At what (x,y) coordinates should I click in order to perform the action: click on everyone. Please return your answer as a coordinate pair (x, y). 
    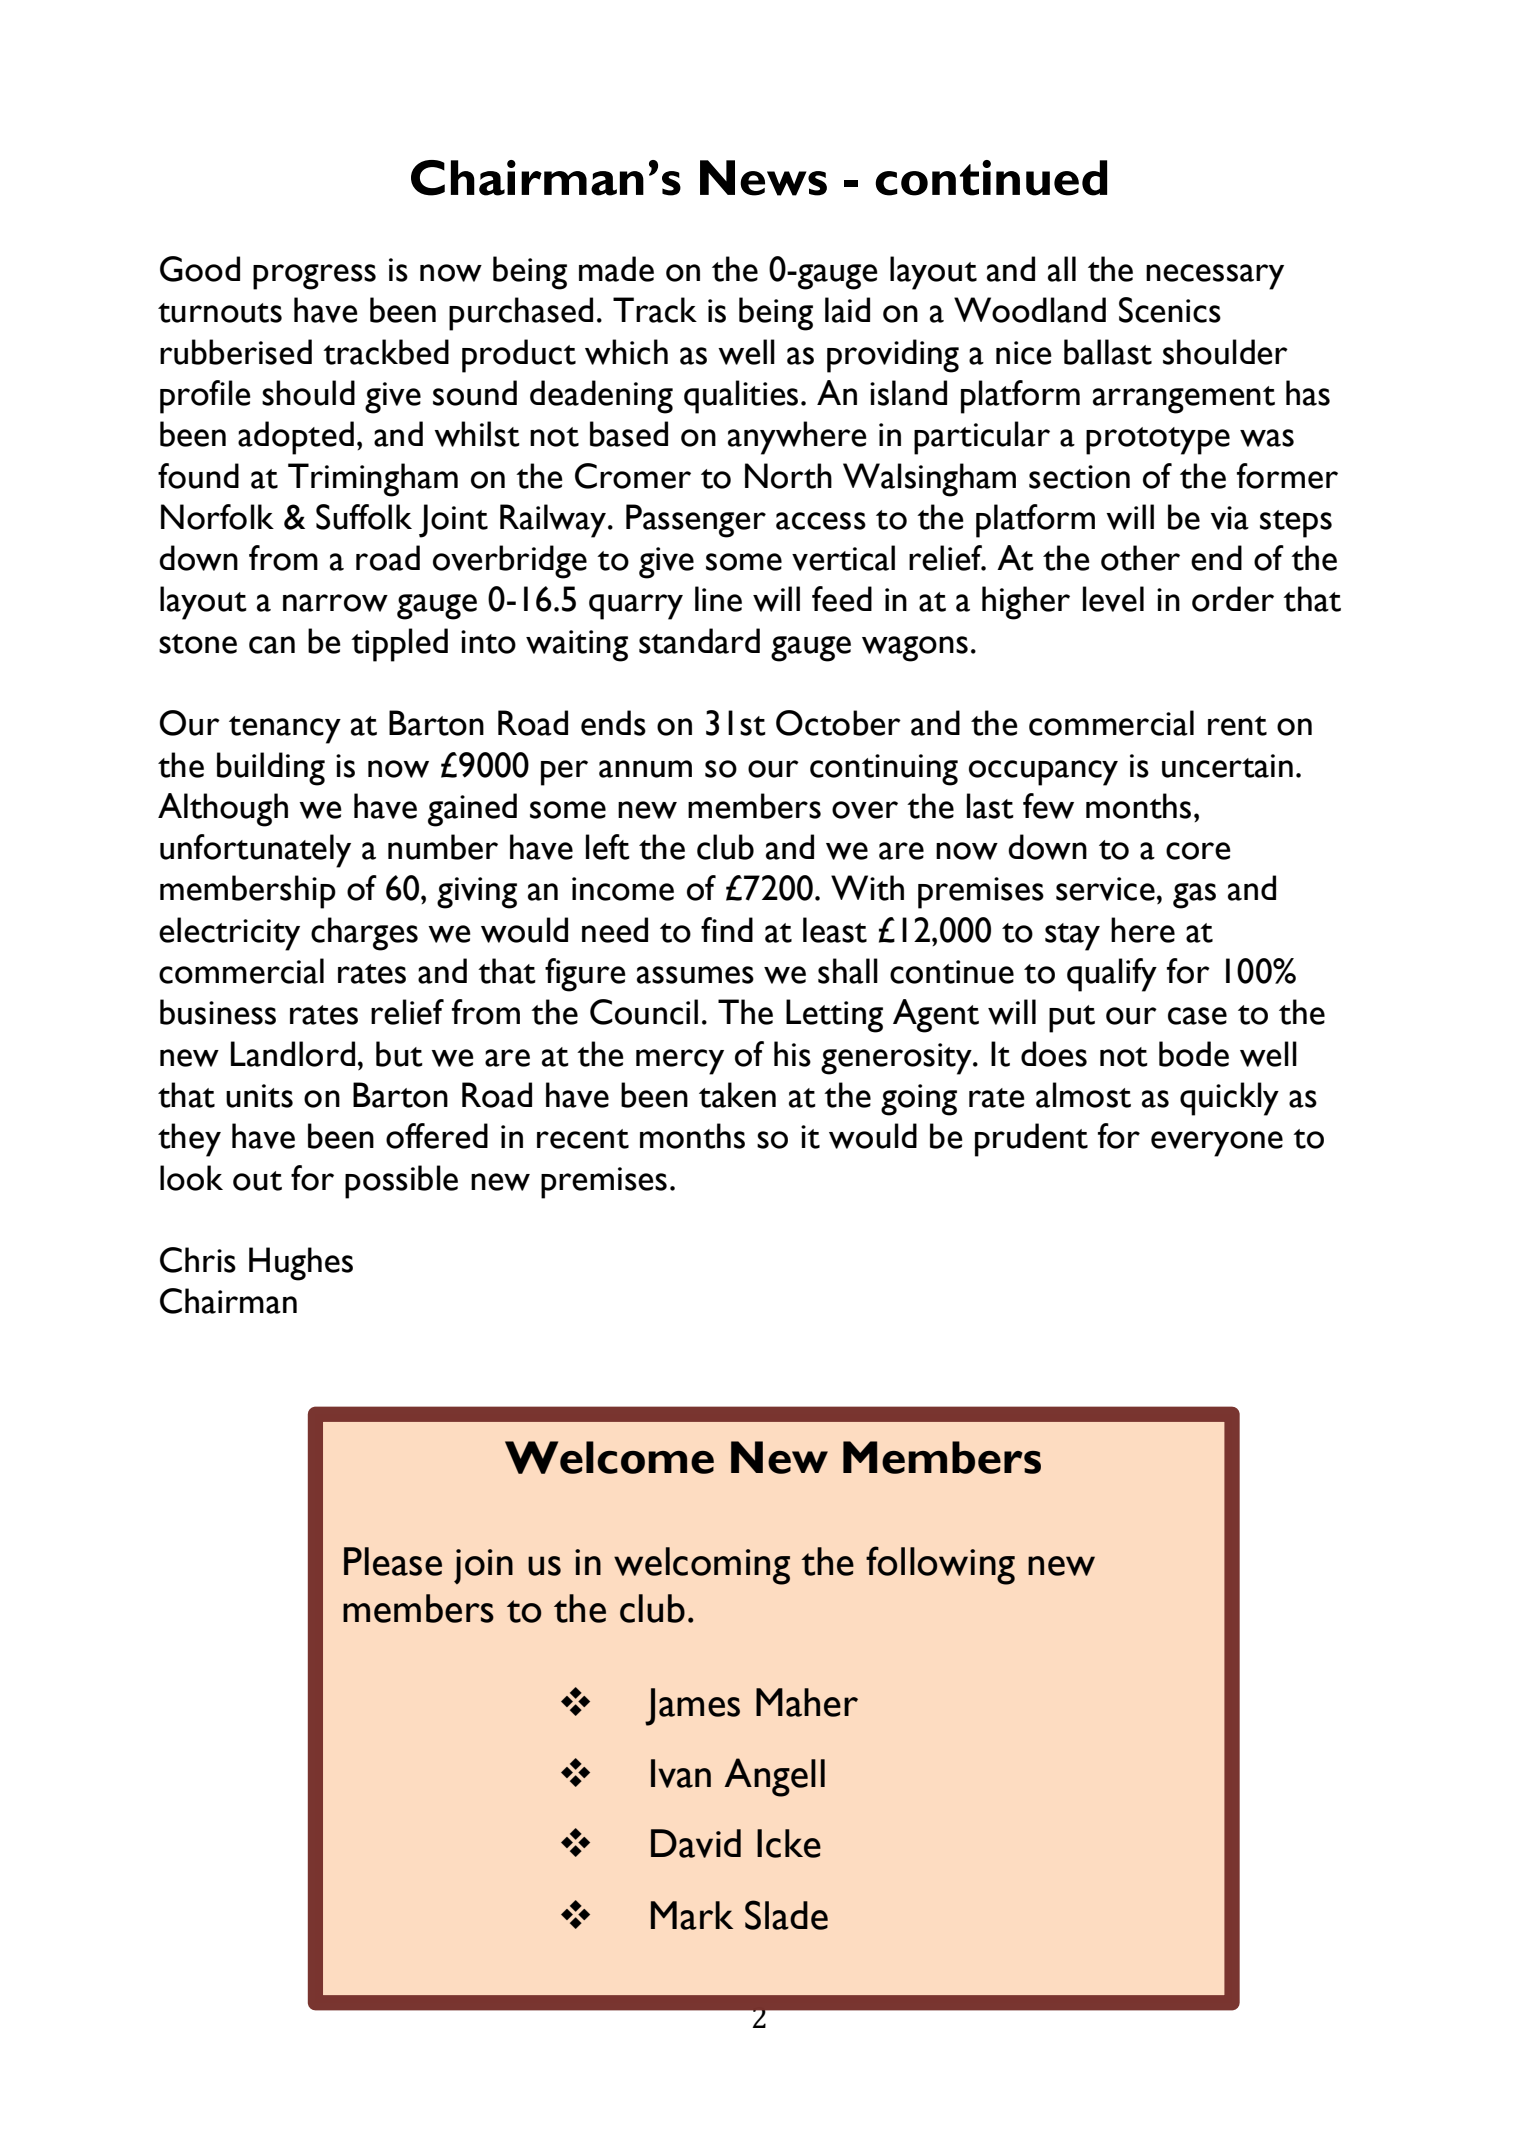
    Looking at the image, I should click on (1217, 1144).
